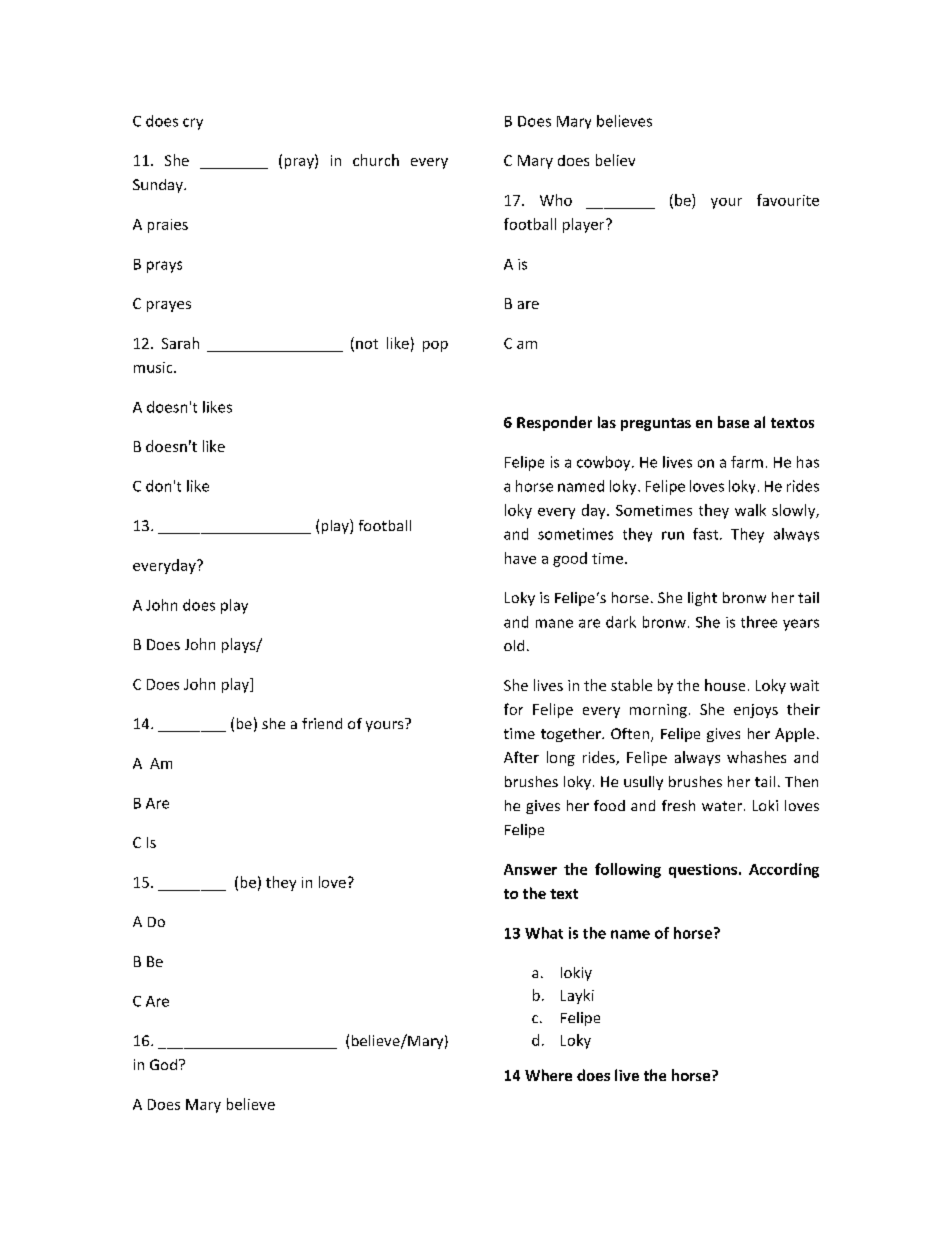 The width and height of the page is (952, 1233). Describe the element at coordinates (163, 1064) in the page. I see `God` at that location.
